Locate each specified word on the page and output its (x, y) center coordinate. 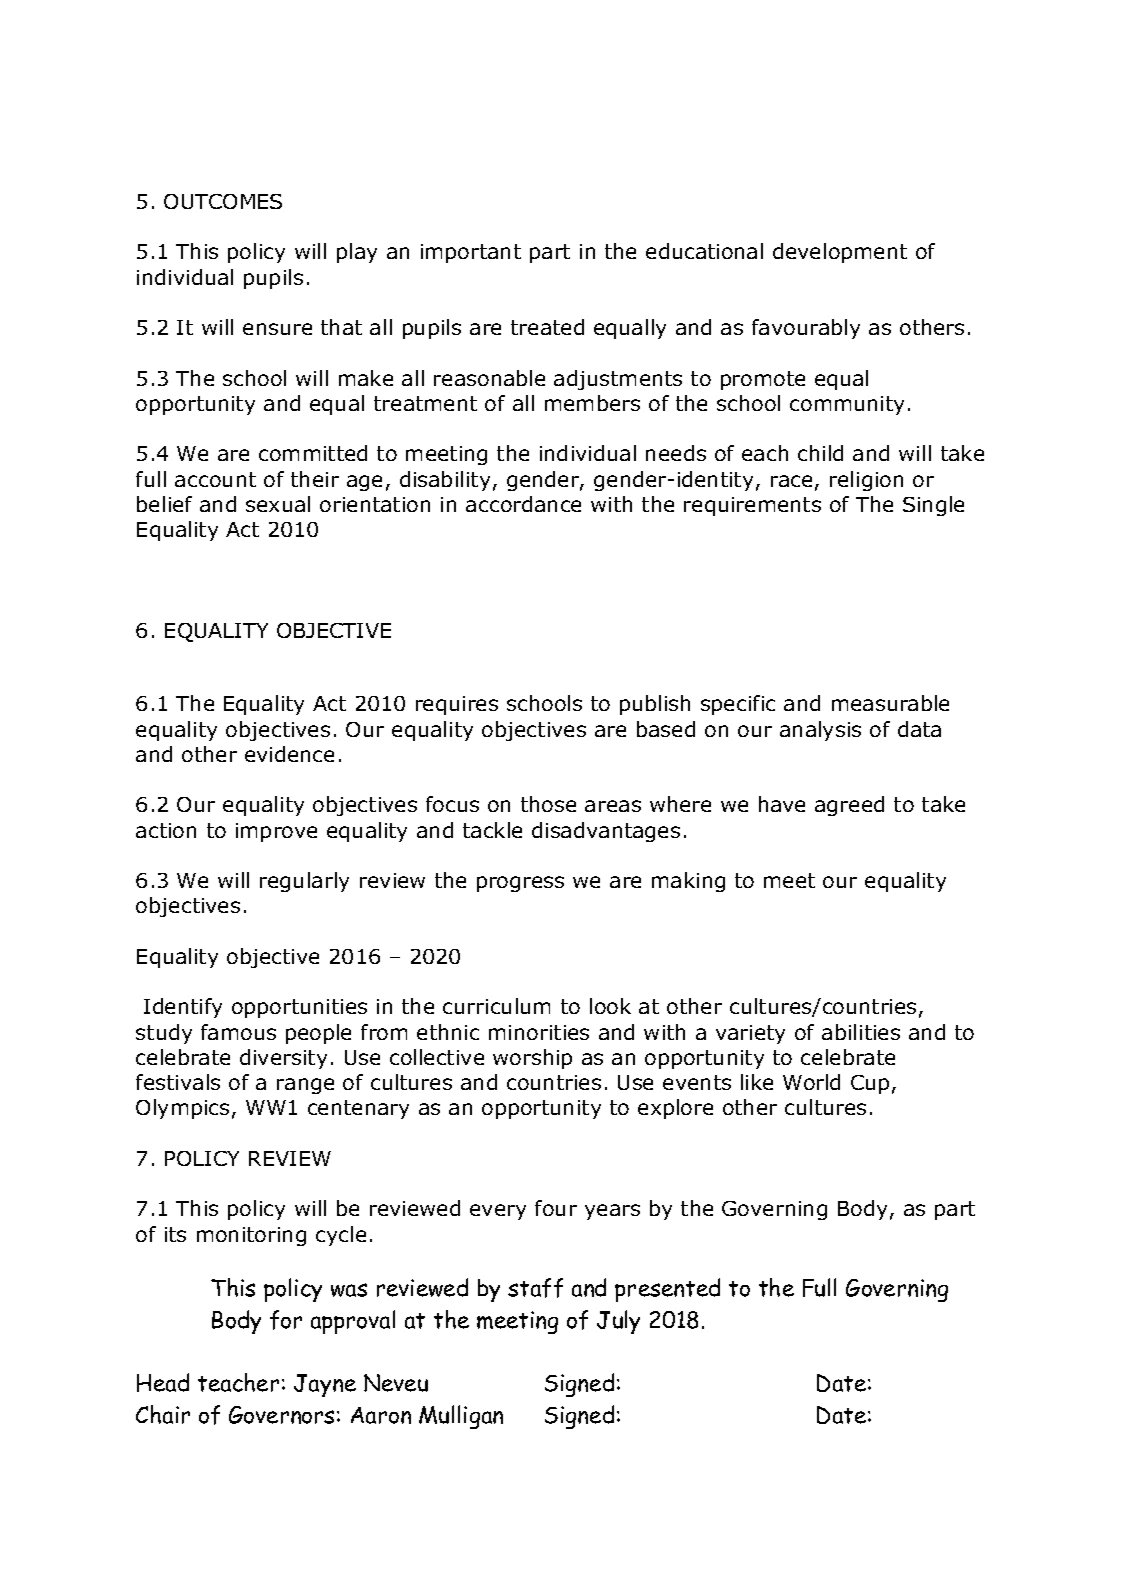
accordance (523, 504)
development (840, 253)
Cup (870, 1084)
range (305, 1086)
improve (276, 832)
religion (866, 481)
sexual (278, 504)
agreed (849, 806)
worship (532, 1059)
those (548, 804)
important (471, 253)
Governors (281, 1415)
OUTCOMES (223, 201)
